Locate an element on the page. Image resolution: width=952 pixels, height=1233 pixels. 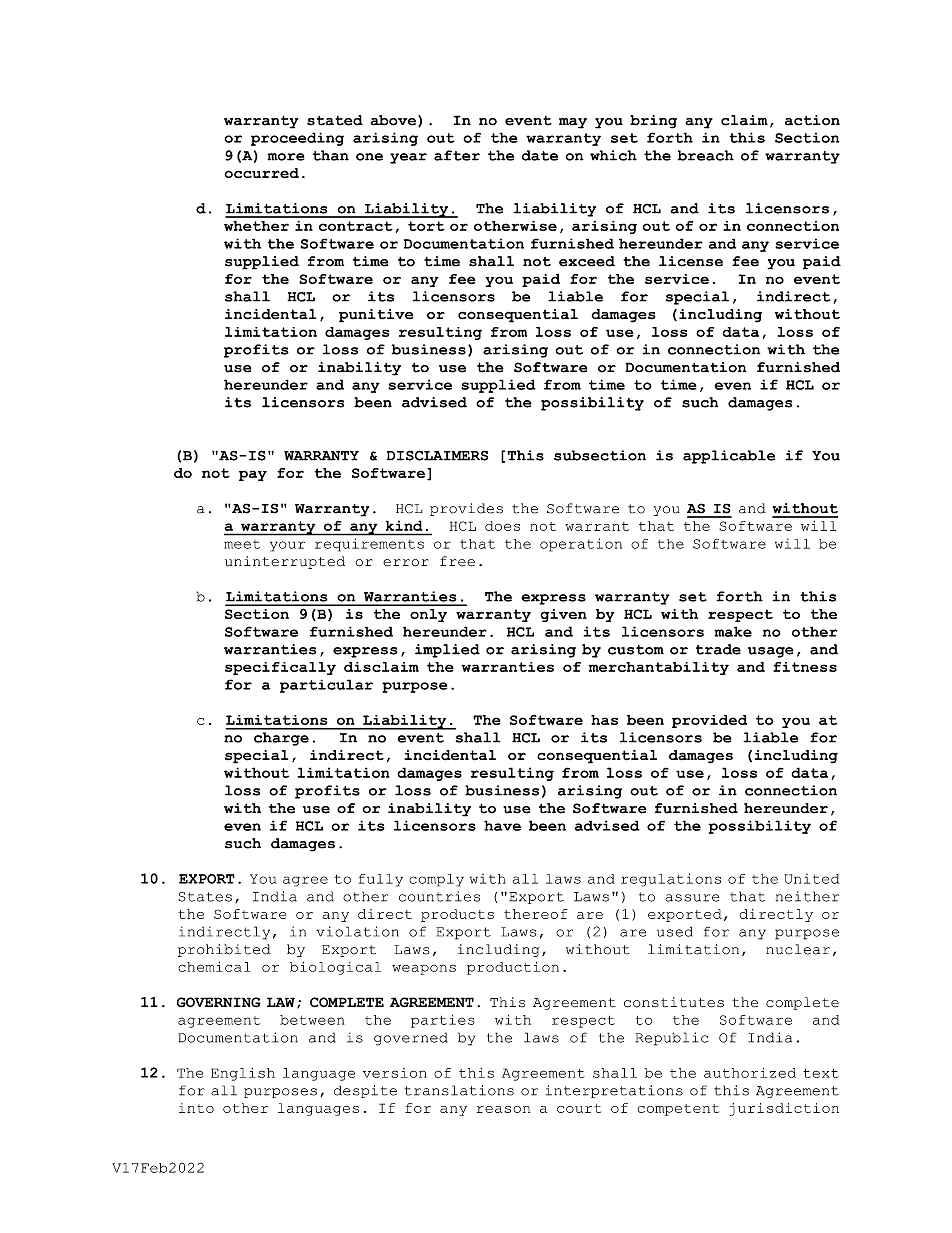
given is located at coordinates (563, 615).
